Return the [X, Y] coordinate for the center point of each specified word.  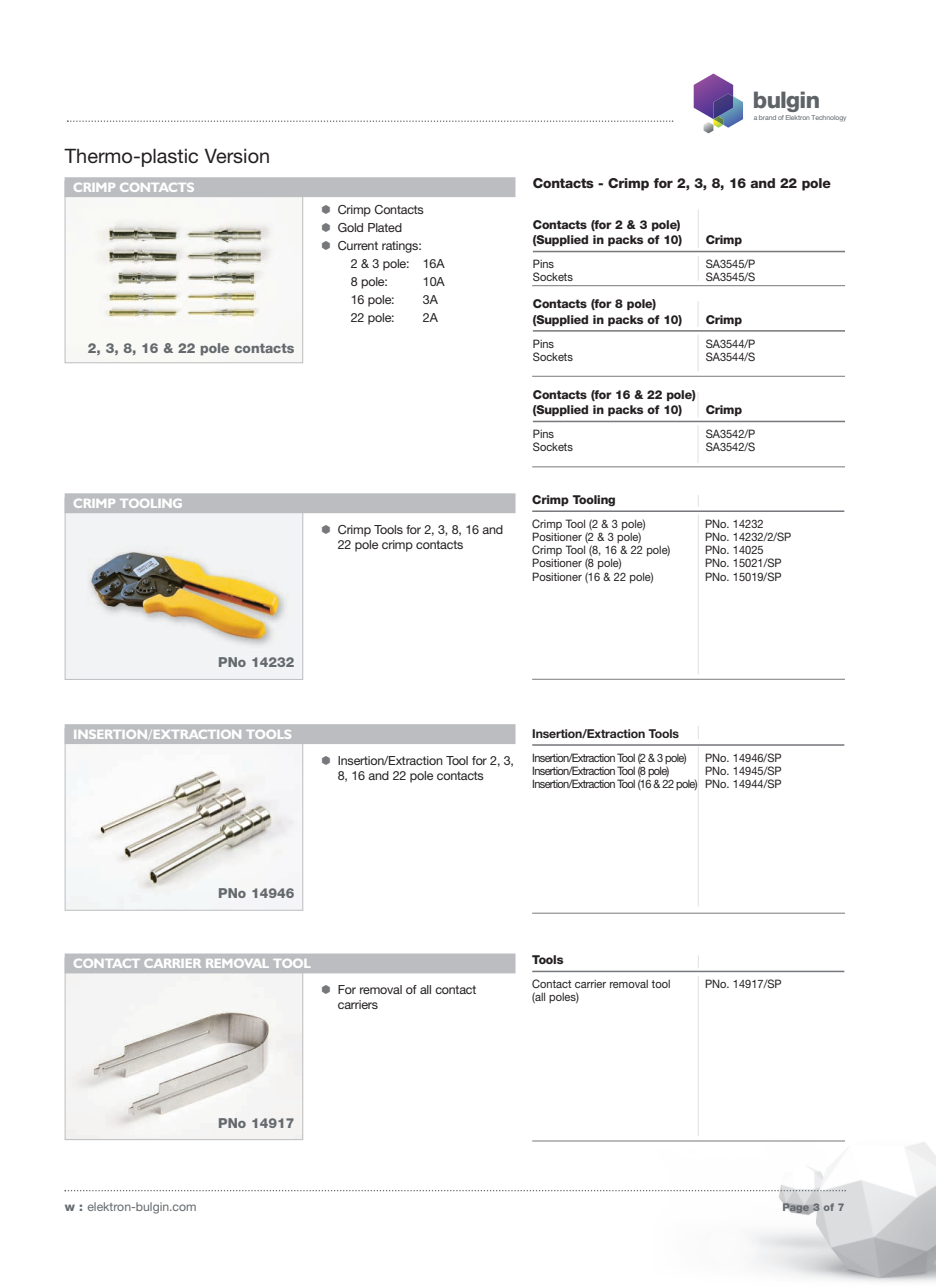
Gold [350, 227]
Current [358, 246]
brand [767, 117]
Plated [385, 227]
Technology [828, 118]
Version [236, 156]
